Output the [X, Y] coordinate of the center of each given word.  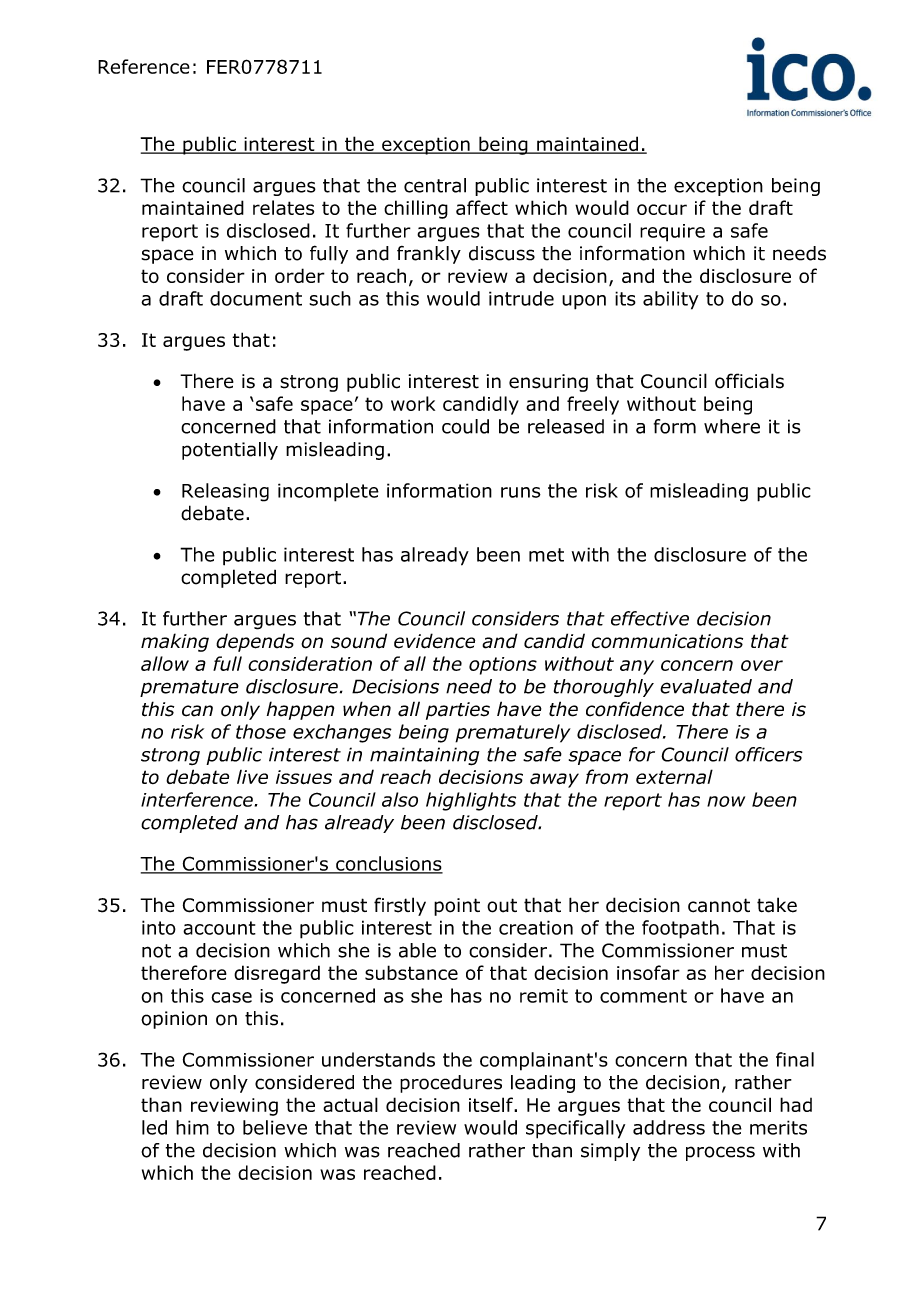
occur [662, 209]
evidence [434, 641]
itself [492, 1104]
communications [667, 641]
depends [255, 642]
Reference [144, 66]
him [192, 1127]
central [435, 185]
